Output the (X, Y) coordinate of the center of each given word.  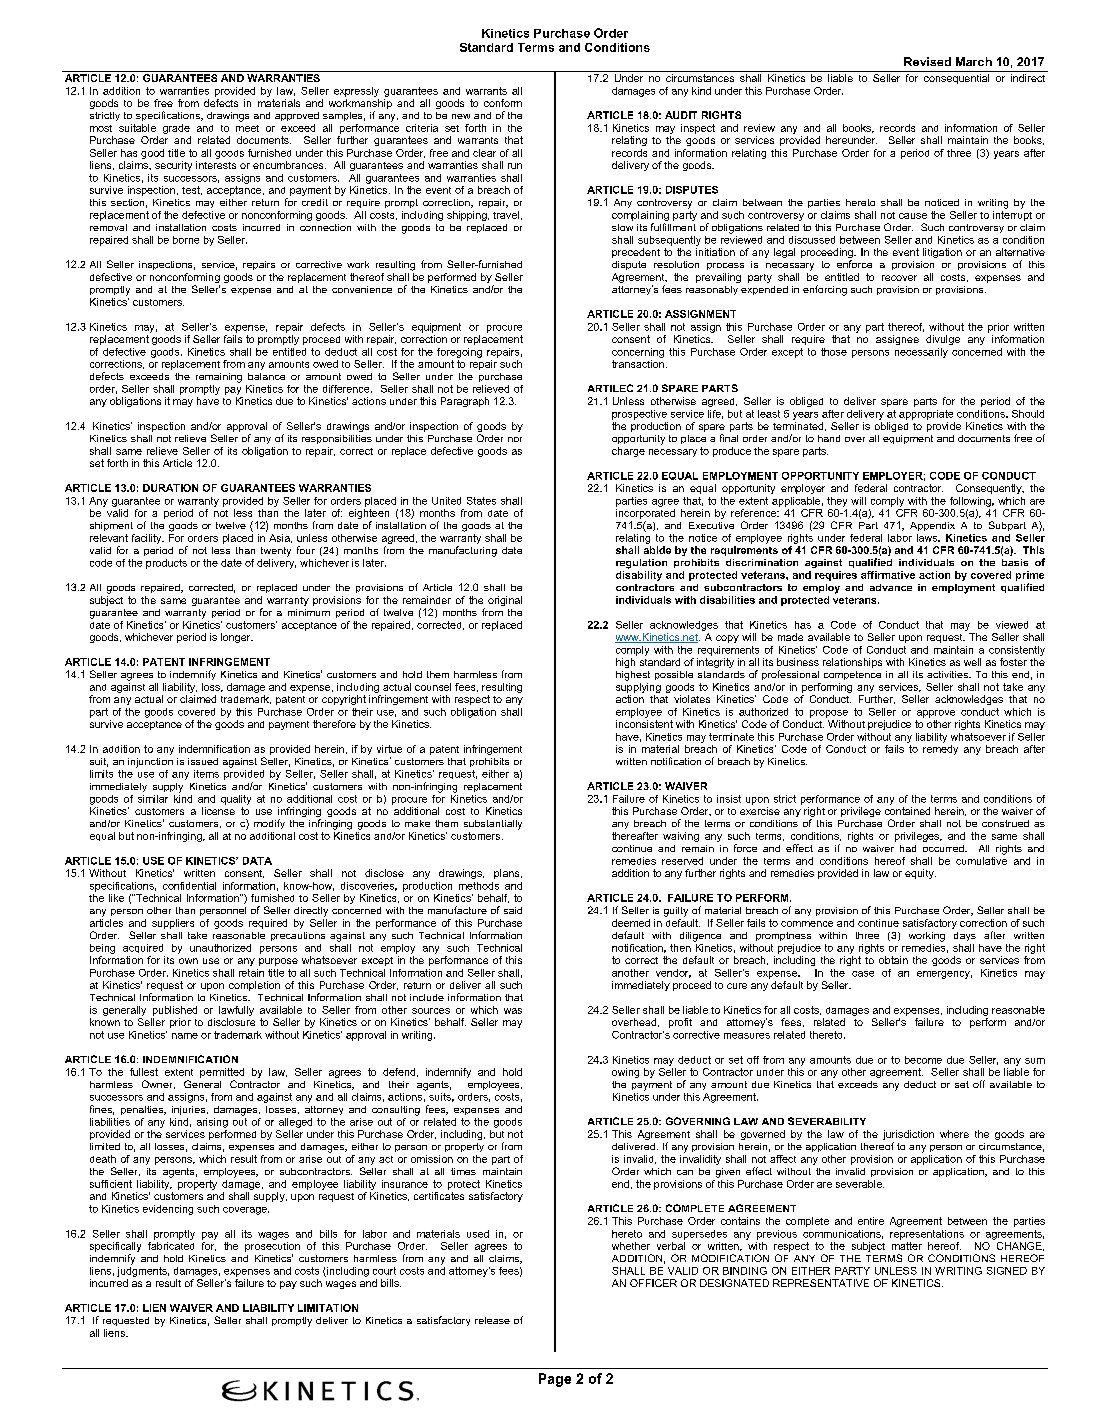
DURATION (170, 488)
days (965, 936)
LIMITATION (328, 1308)
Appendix (932, 526)
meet (247, 128)
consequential (956, 79)
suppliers (173, 924)
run (515, 166)
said (513, 910)
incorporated (645, 514)
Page (555, 1380)
